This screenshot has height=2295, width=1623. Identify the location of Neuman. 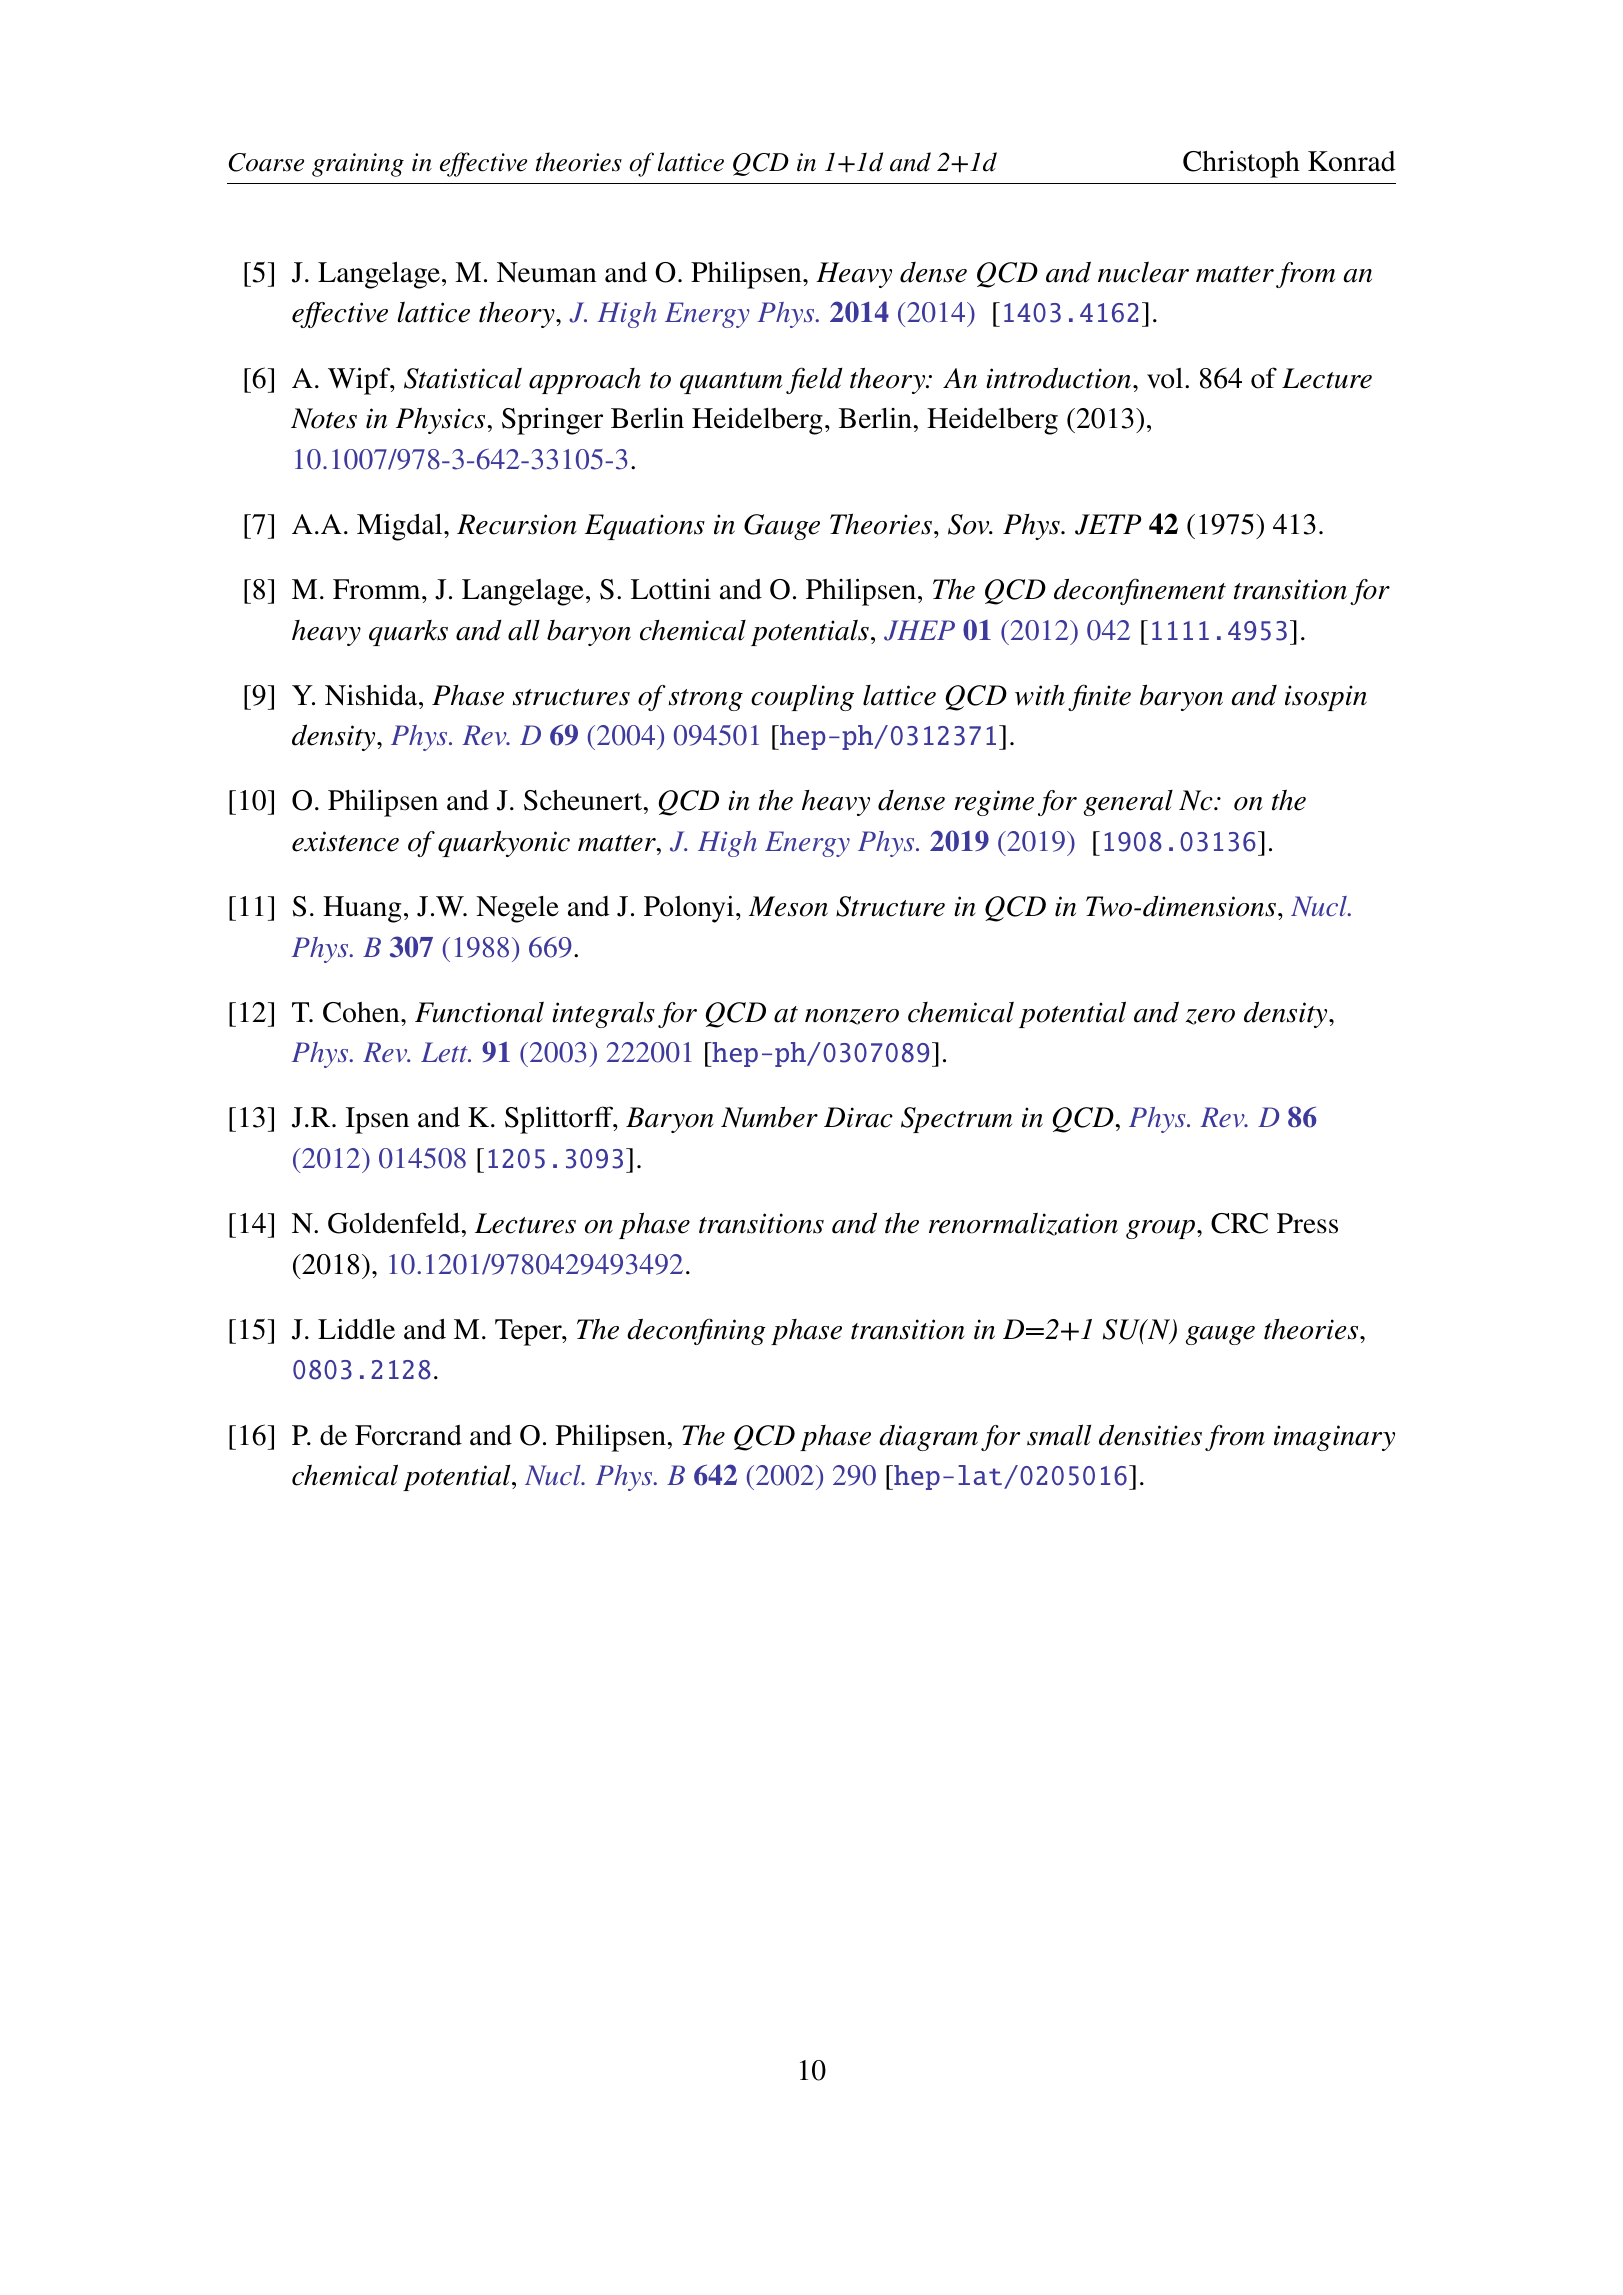
(547, 272).
